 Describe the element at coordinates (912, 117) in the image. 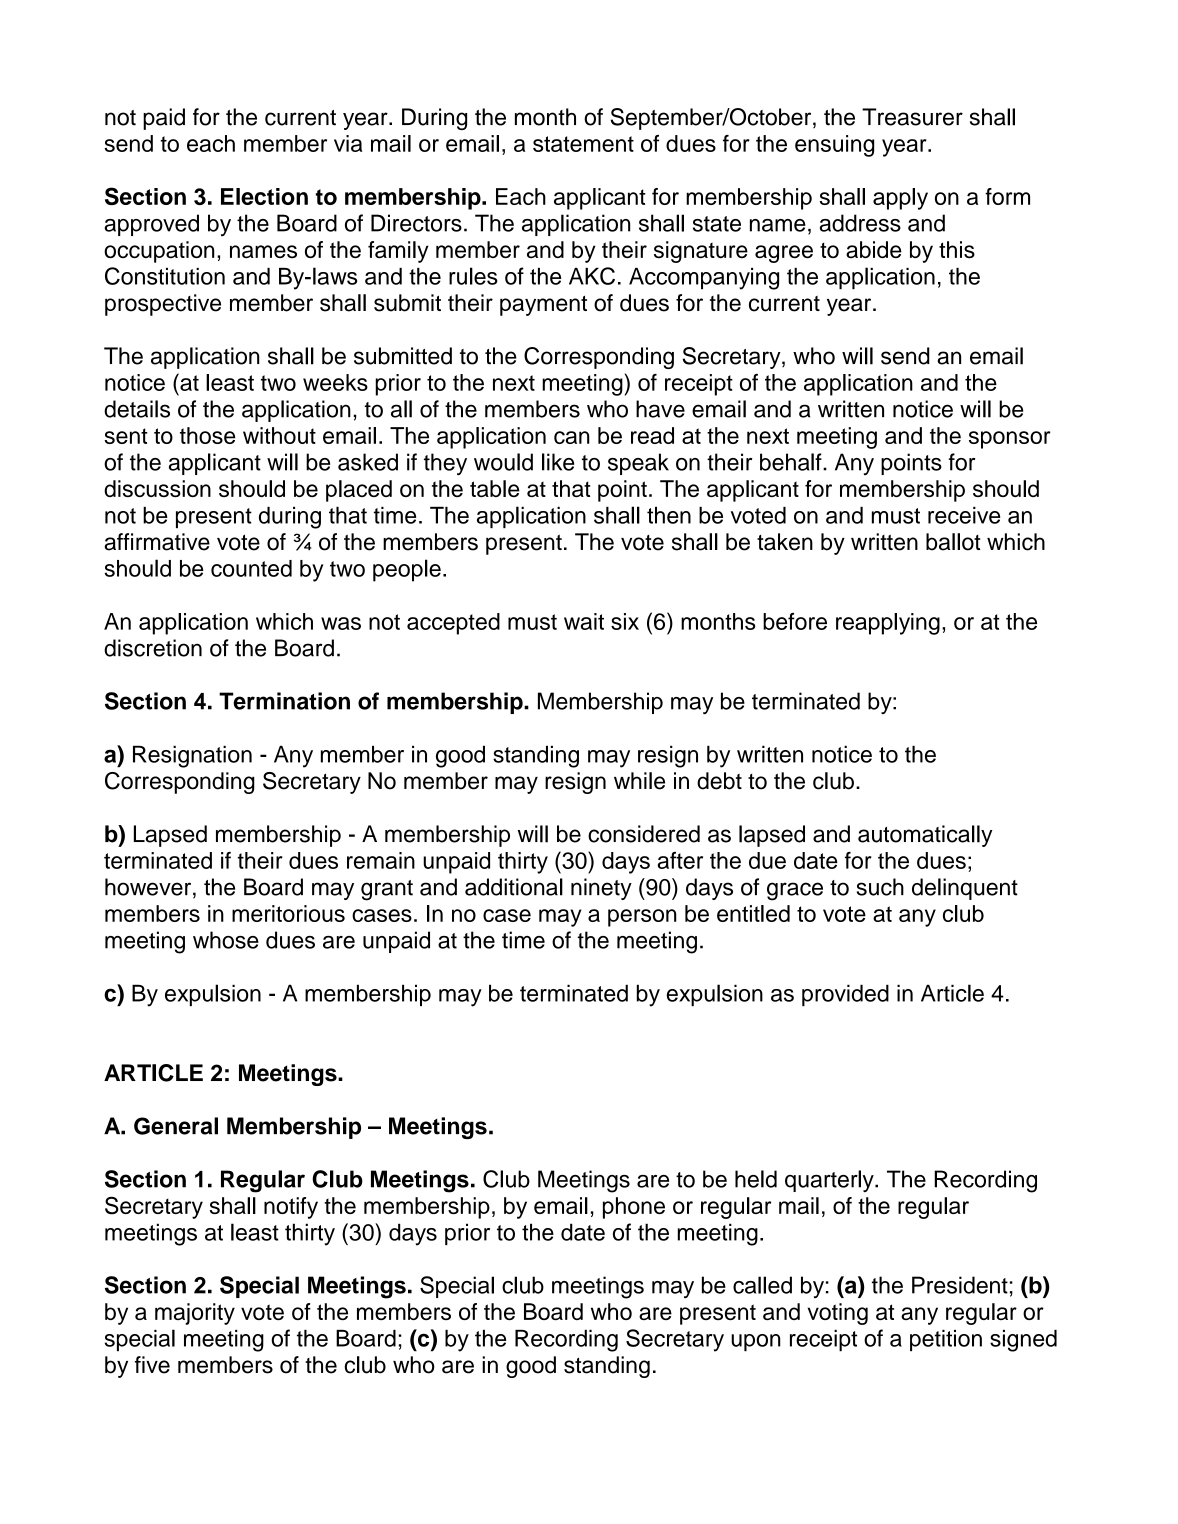

I see `Treasurer` at that location.
